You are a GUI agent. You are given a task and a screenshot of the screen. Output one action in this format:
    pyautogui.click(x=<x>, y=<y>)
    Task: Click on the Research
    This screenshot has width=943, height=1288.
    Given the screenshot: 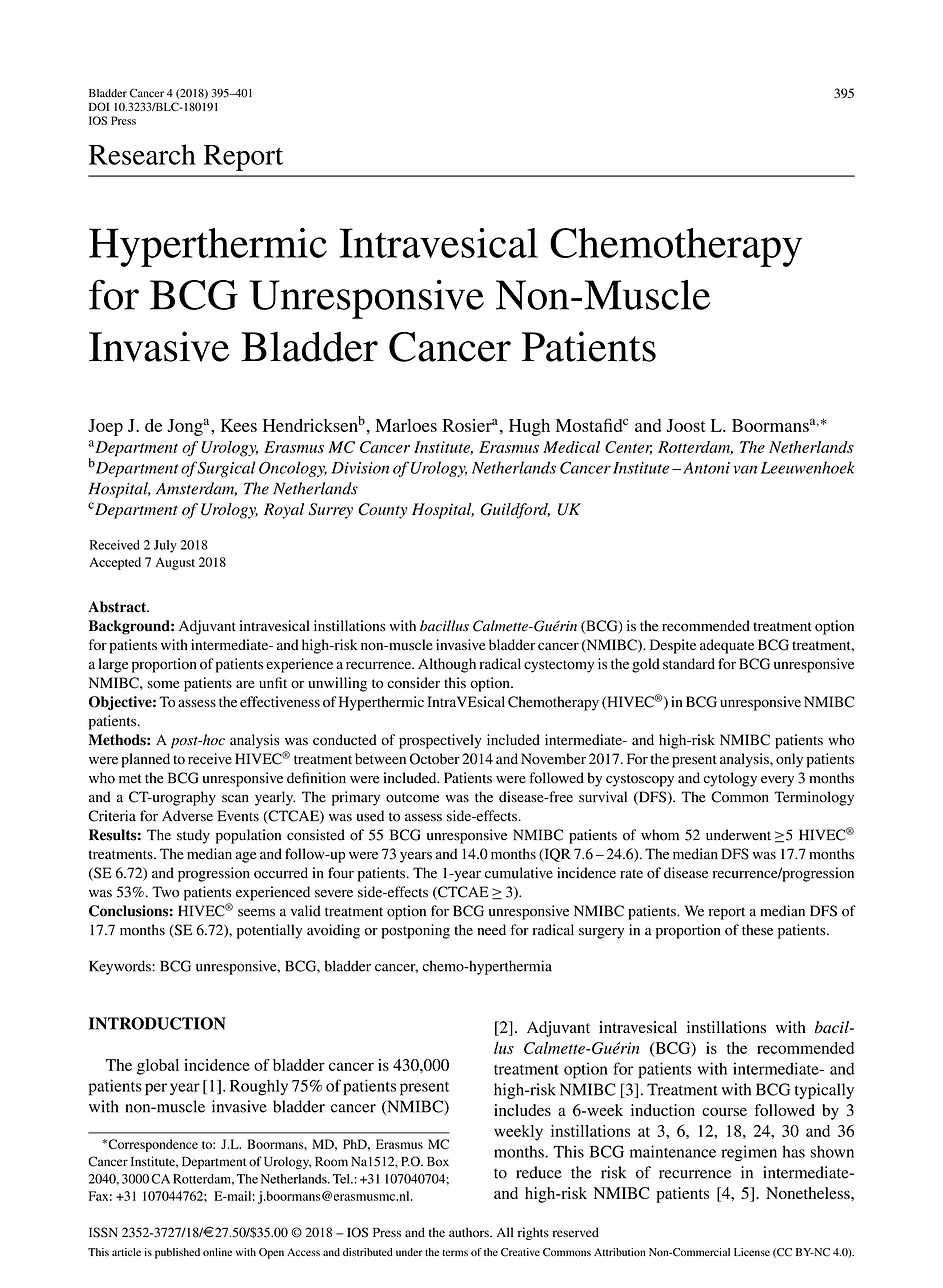 What is the action you would take?
    pyautogui.click(x=142, y=154)
